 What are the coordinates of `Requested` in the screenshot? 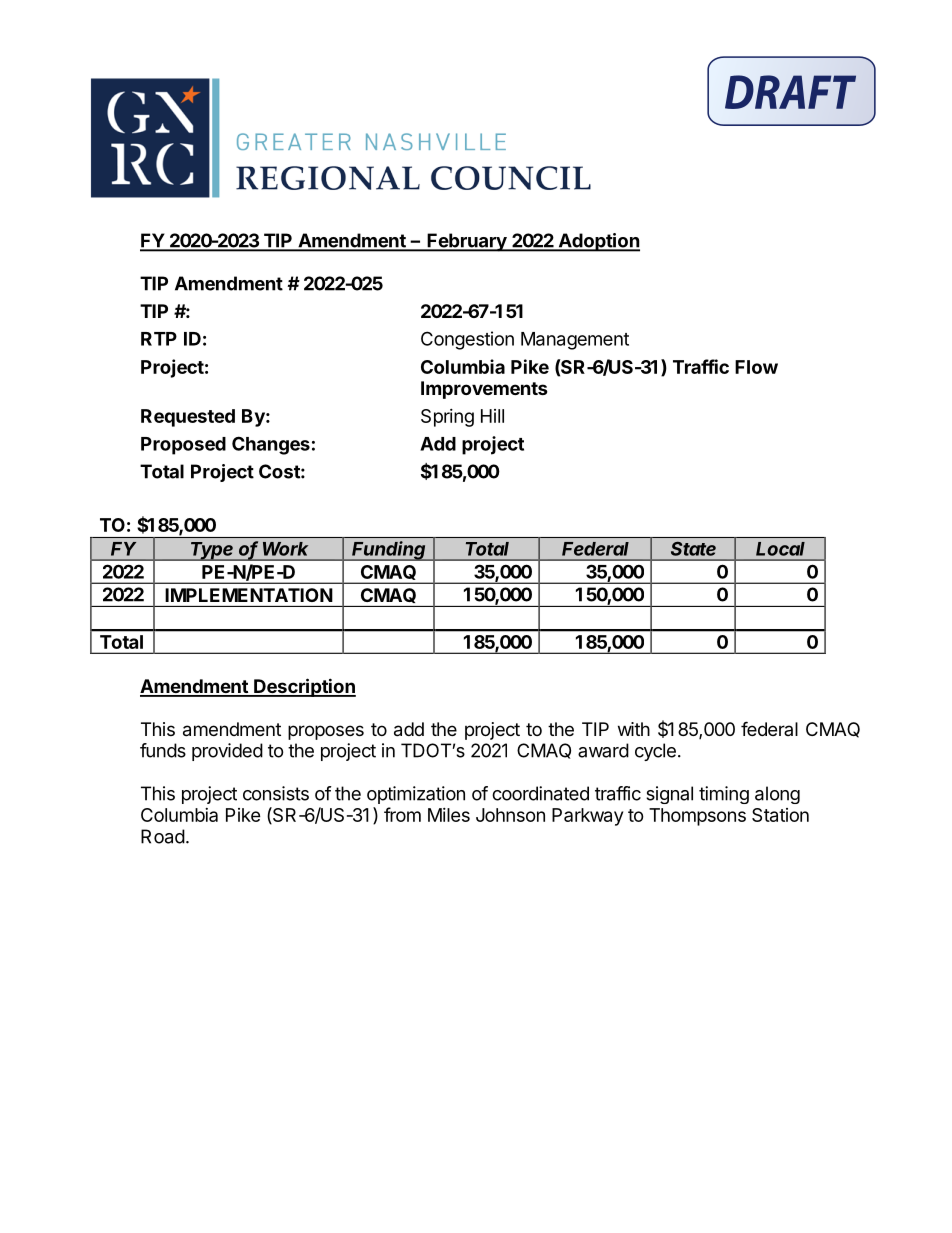 It's located at (188, 418).
